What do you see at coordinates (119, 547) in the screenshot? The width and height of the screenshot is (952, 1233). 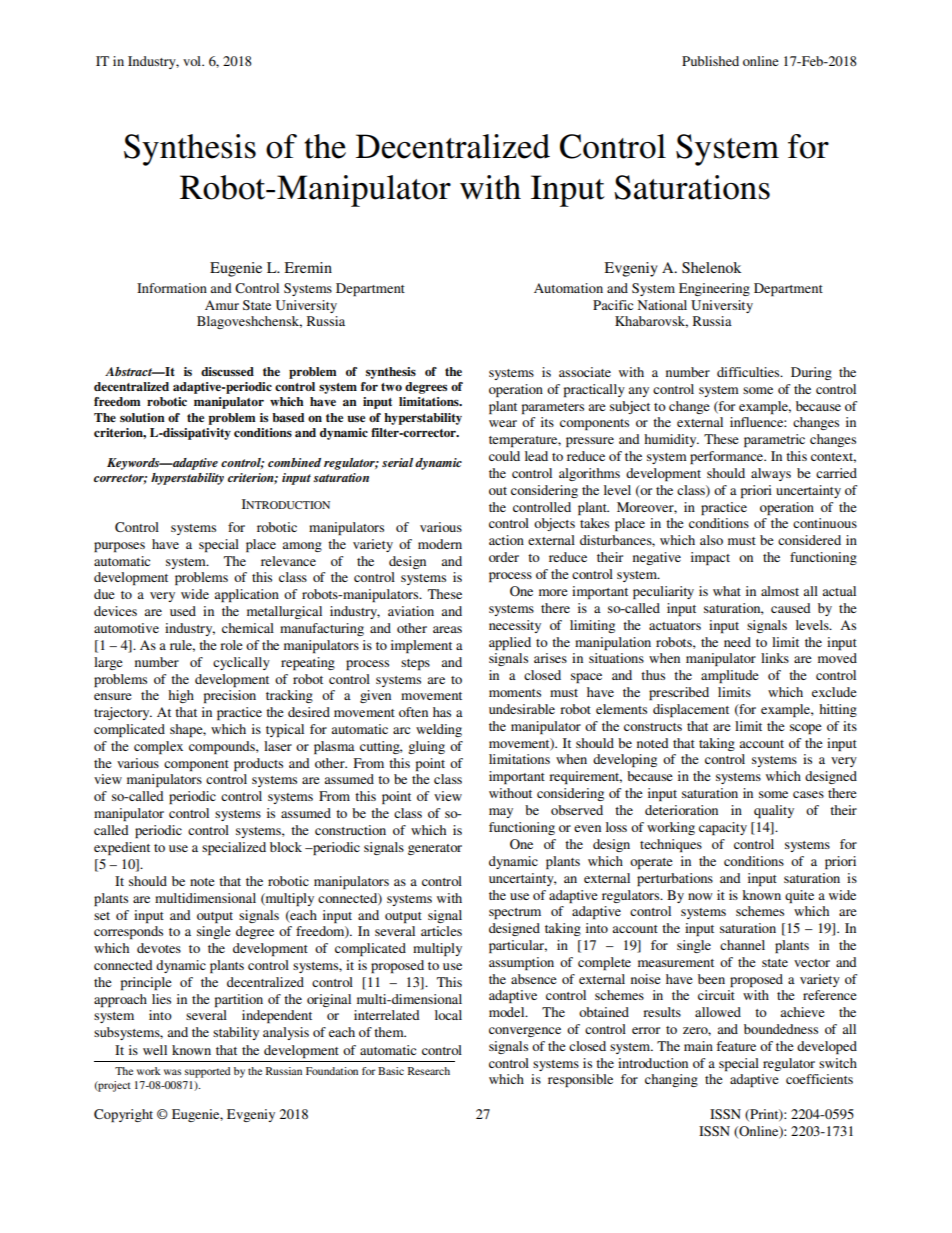 I see `purposes` at bounding box center [119, 547].
